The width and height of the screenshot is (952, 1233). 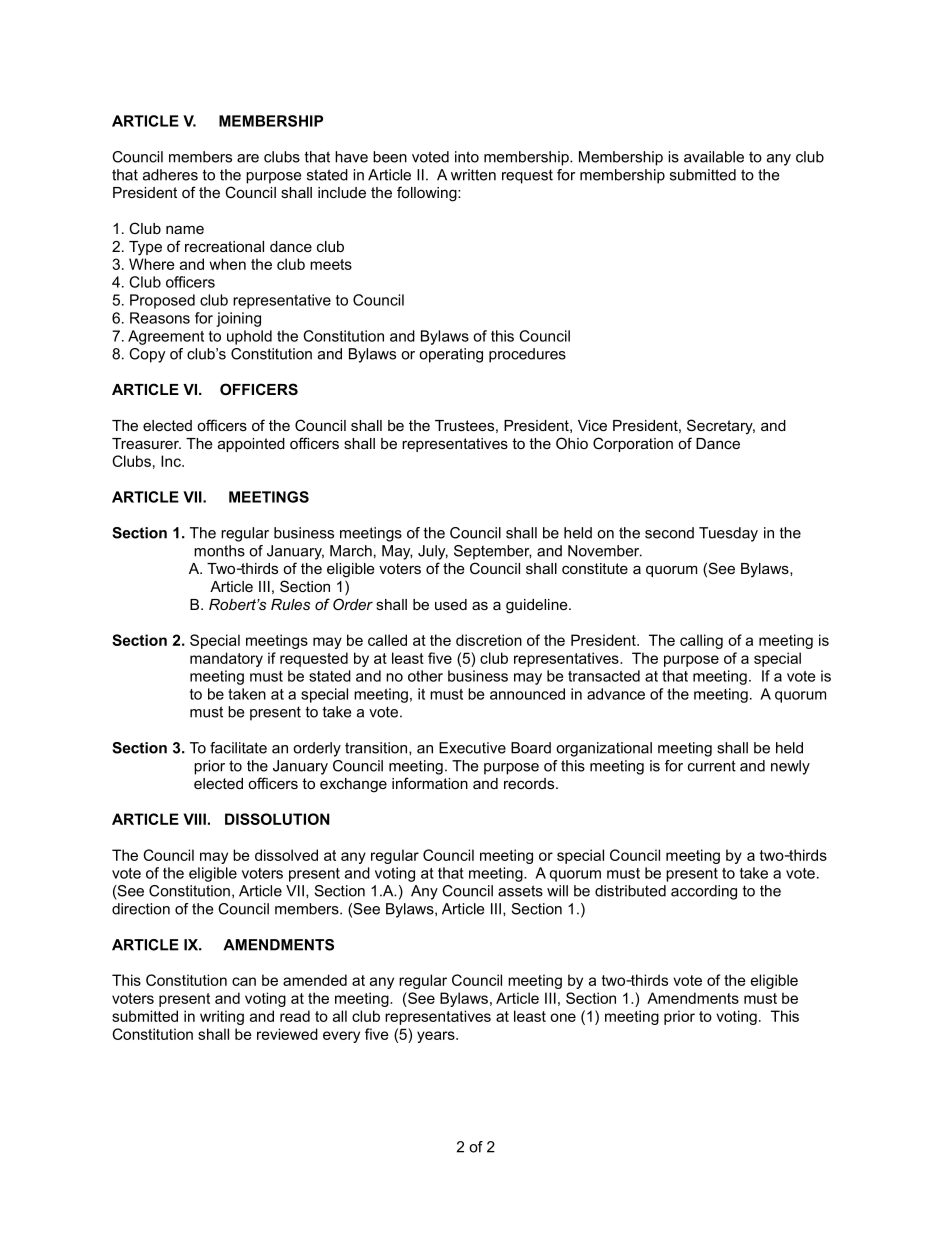 What do you see at coordinates (219, 551) in the screenshot?
I see `months` at bounding box center [219, 551].
